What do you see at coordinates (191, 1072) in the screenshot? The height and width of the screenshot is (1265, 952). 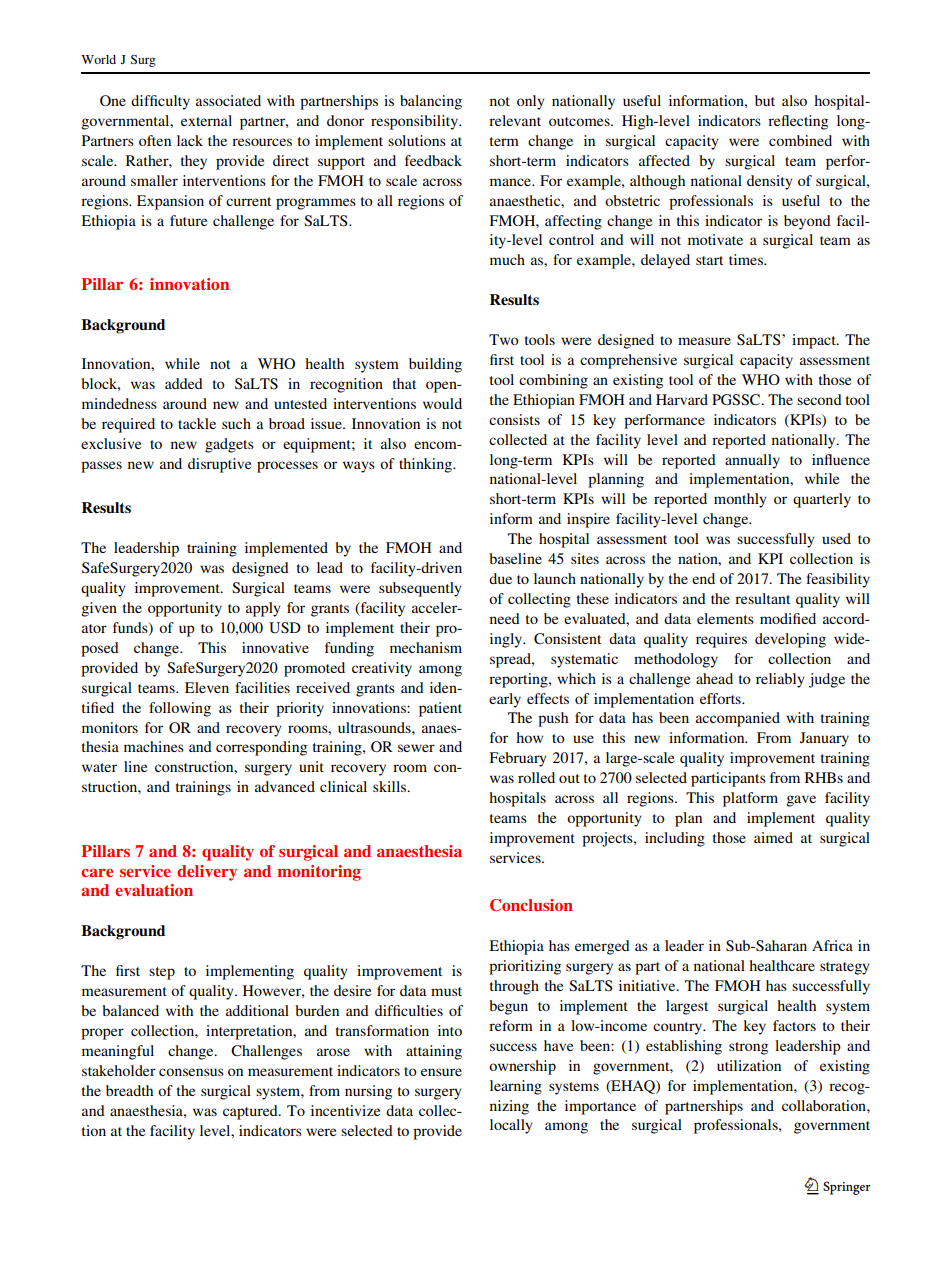 I see `consensus` at bounding box center [191, 1072].
